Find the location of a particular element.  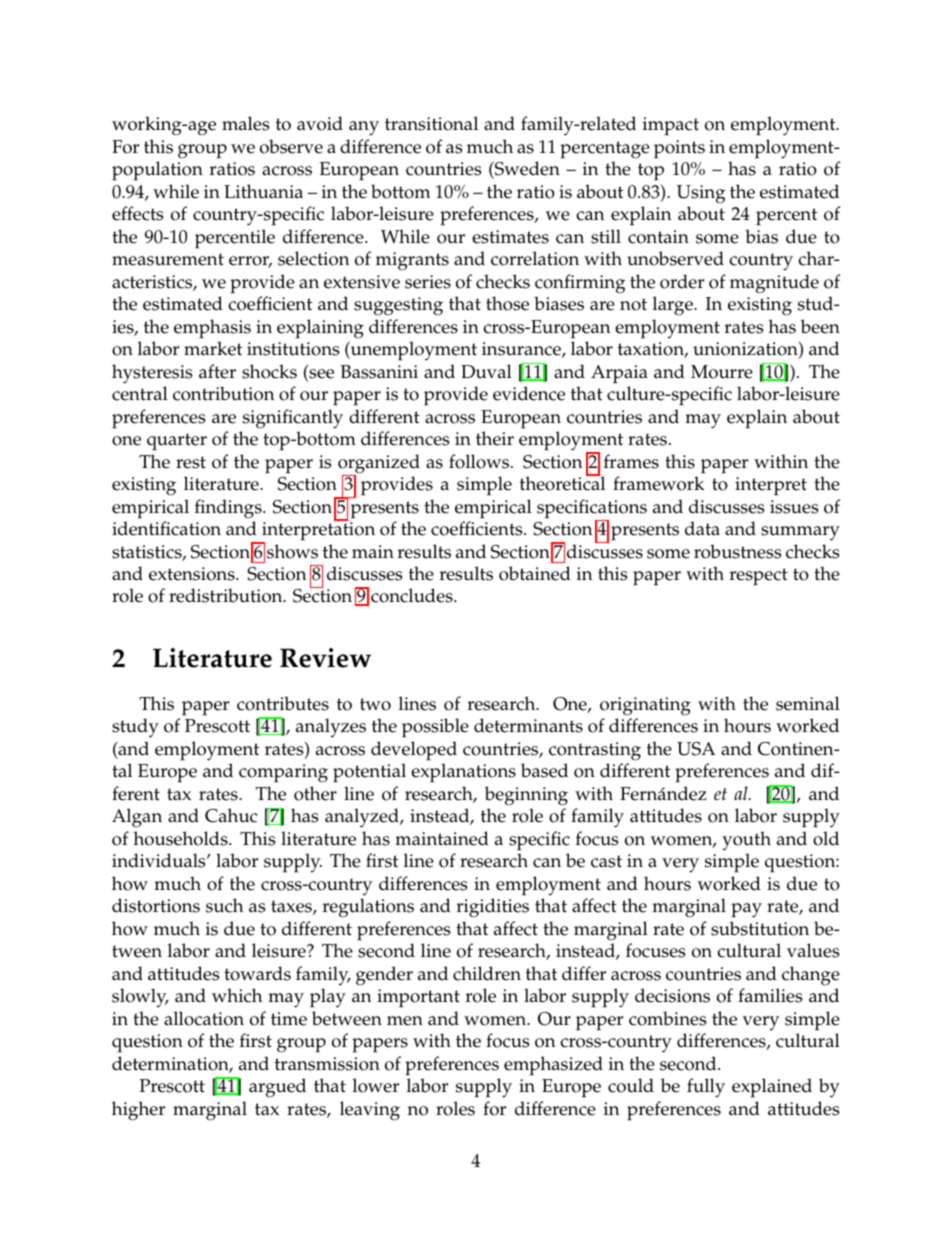

emphasized is located at coordinates (553, 1066).
